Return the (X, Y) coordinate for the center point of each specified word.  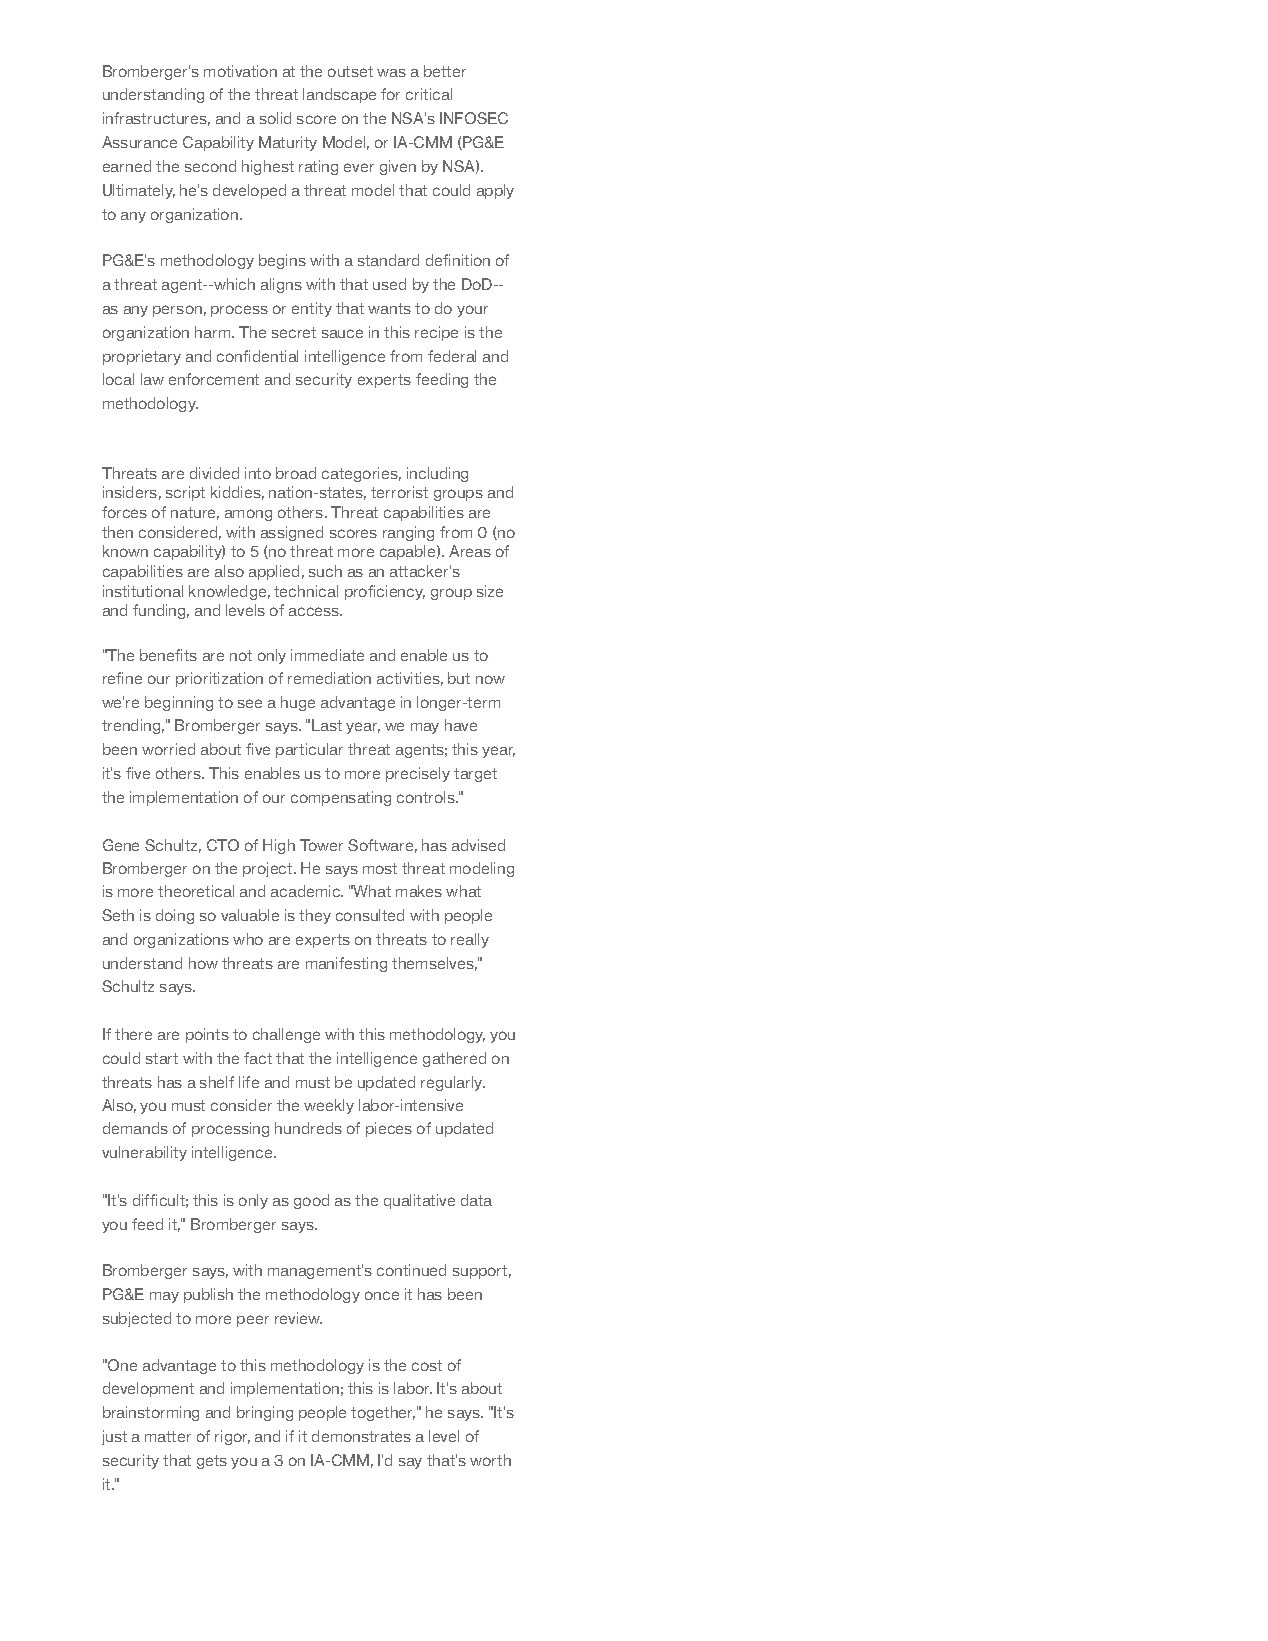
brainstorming (151, 1413)
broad (296, 473)
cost (427, 1365)
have (461, 725)
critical (429, 94)
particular (309, 750)
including (437, 474)
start (162, 1058)
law (152, 379)
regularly (453, 1083)
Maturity (288, 143)
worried (168, 749)
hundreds (308, 1128)
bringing (265, 1413)
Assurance (139, 142)
